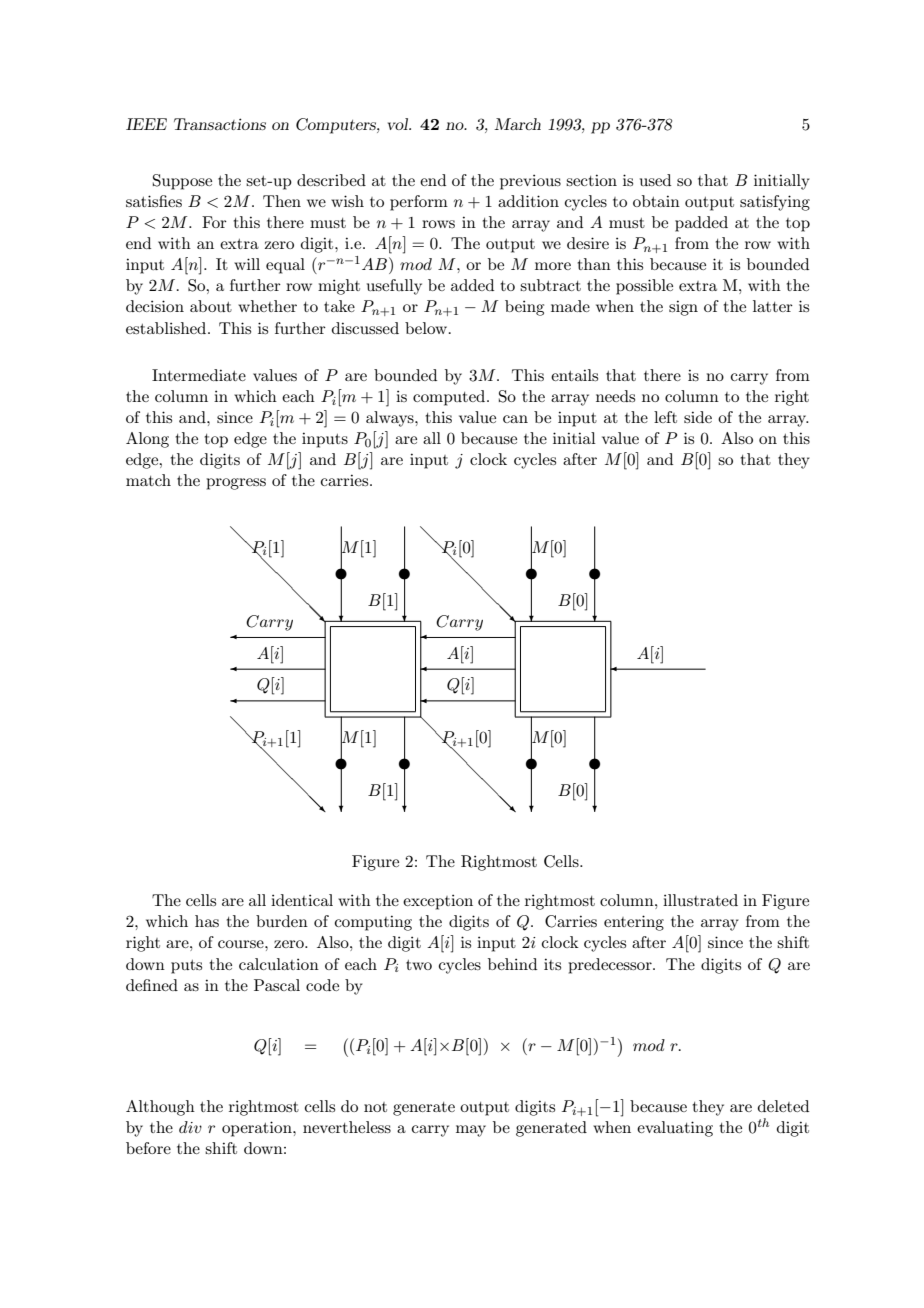 Image resolution: width=924 pixels, height=1308 pixels. I want to click on div, so click(190, 1127).
